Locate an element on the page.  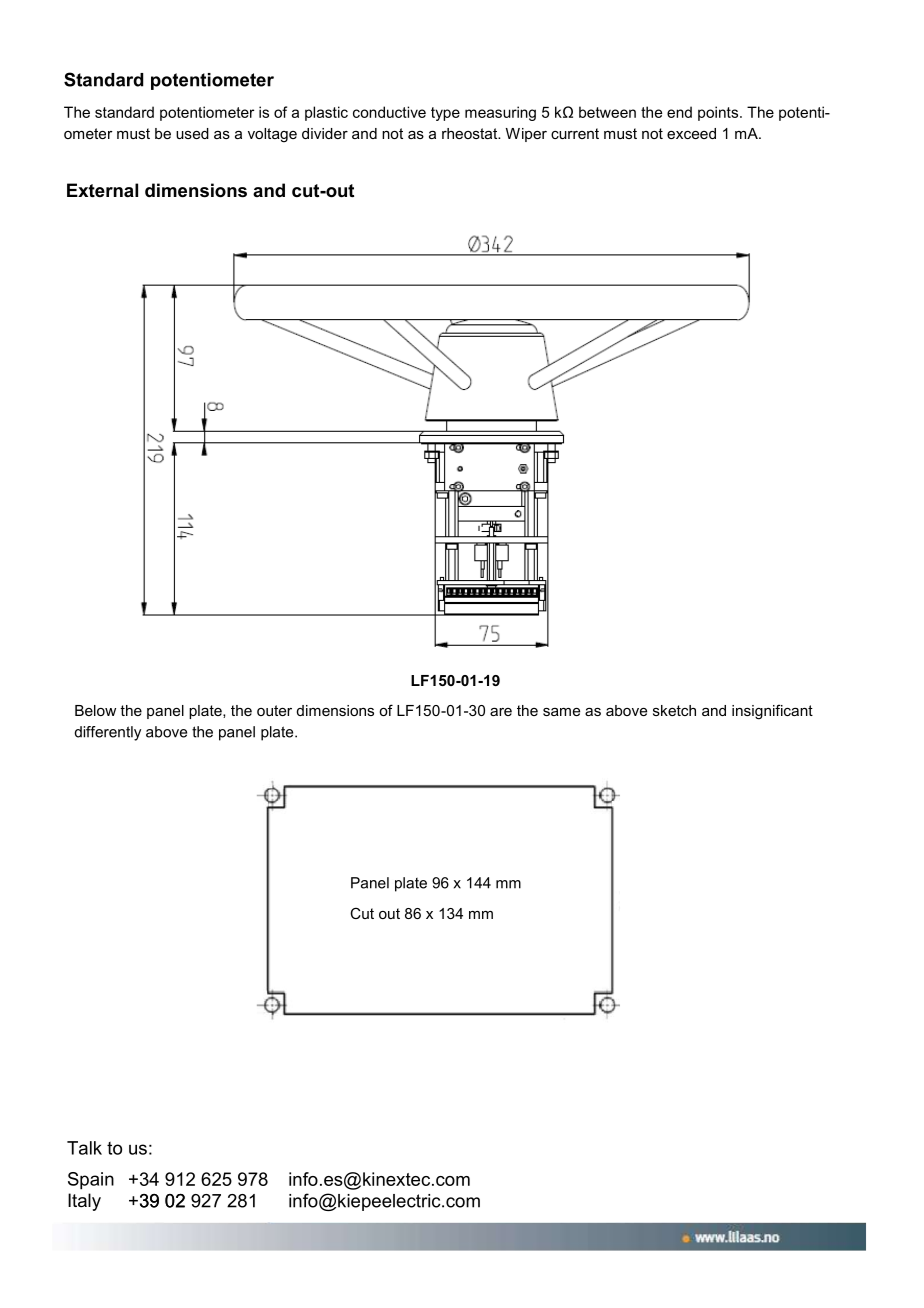
rheostat is located at coordinates (471, 133).
